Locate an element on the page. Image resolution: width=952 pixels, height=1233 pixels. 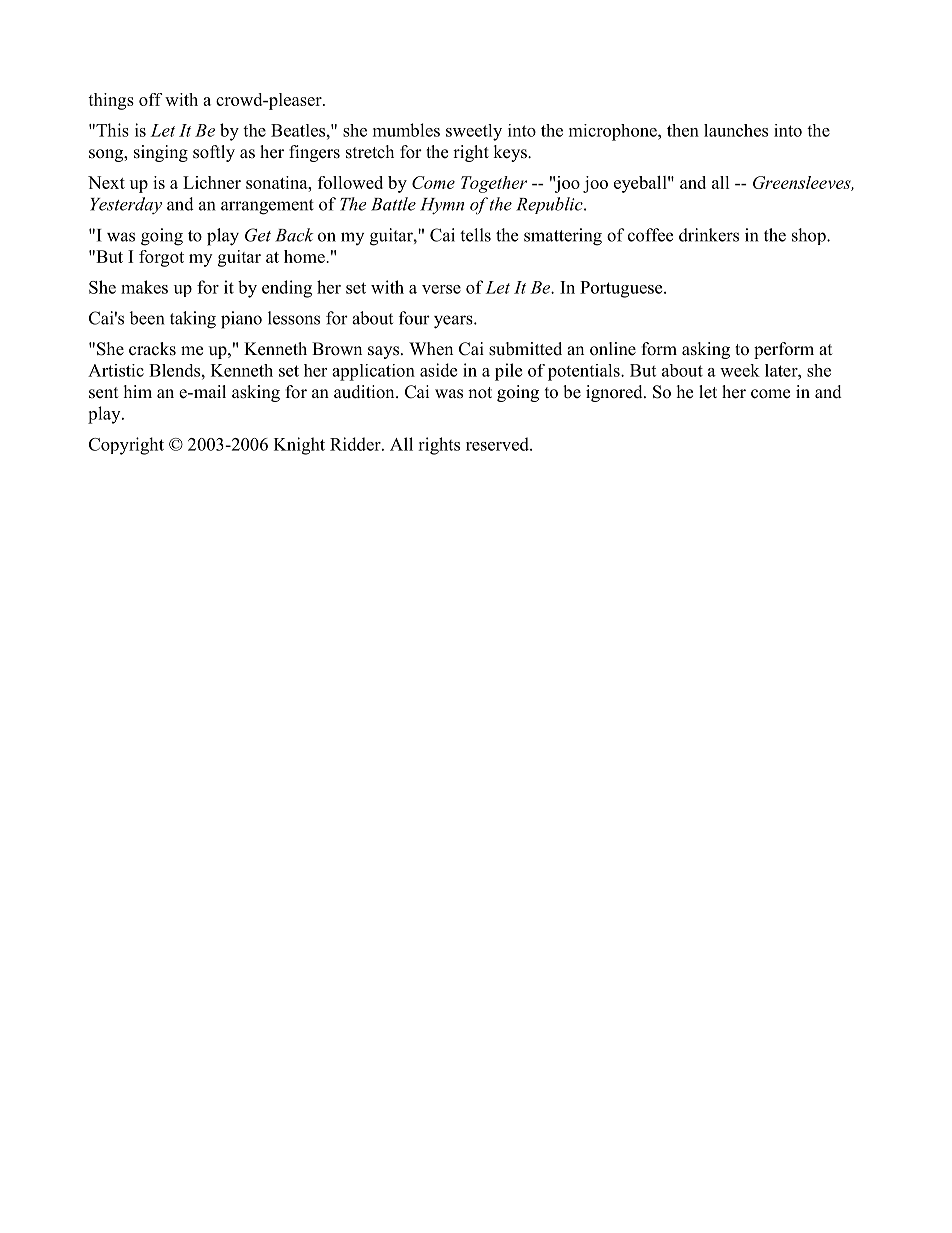
Knight is located at coordinates (299, 446).
